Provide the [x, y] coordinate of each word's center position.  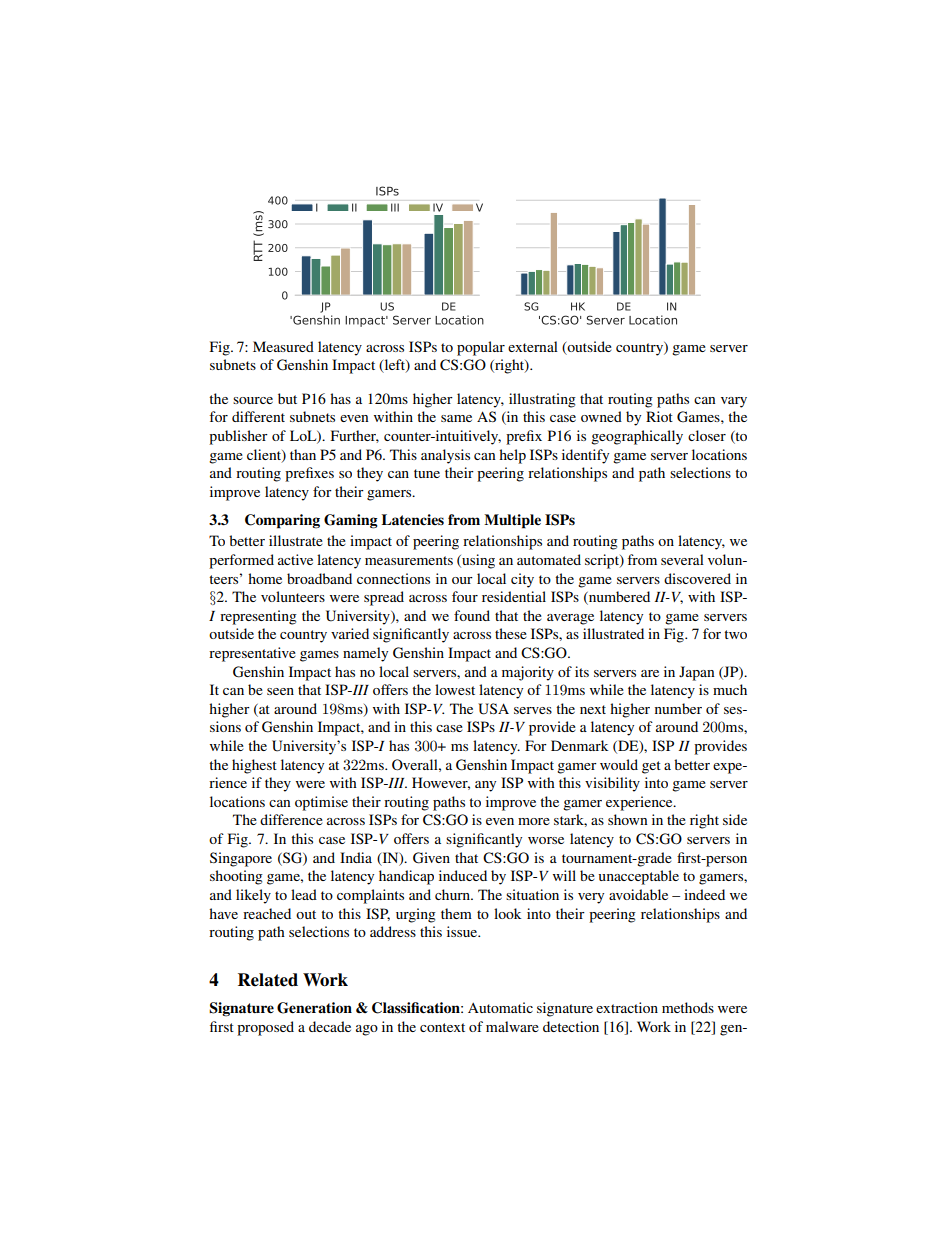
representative [252, 654]
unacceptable [638, 877]
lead [304, 894]
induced [463, 875]
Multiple [512, 521]
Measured [283, 346]
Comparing [282, 521]
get [651, 767]
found [472, 615]
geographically [637, 437]
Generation [314, 1008]
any [485, 786]
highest [254, 766]
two [735, 634]
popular [481, 348]
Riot [659, 416]
